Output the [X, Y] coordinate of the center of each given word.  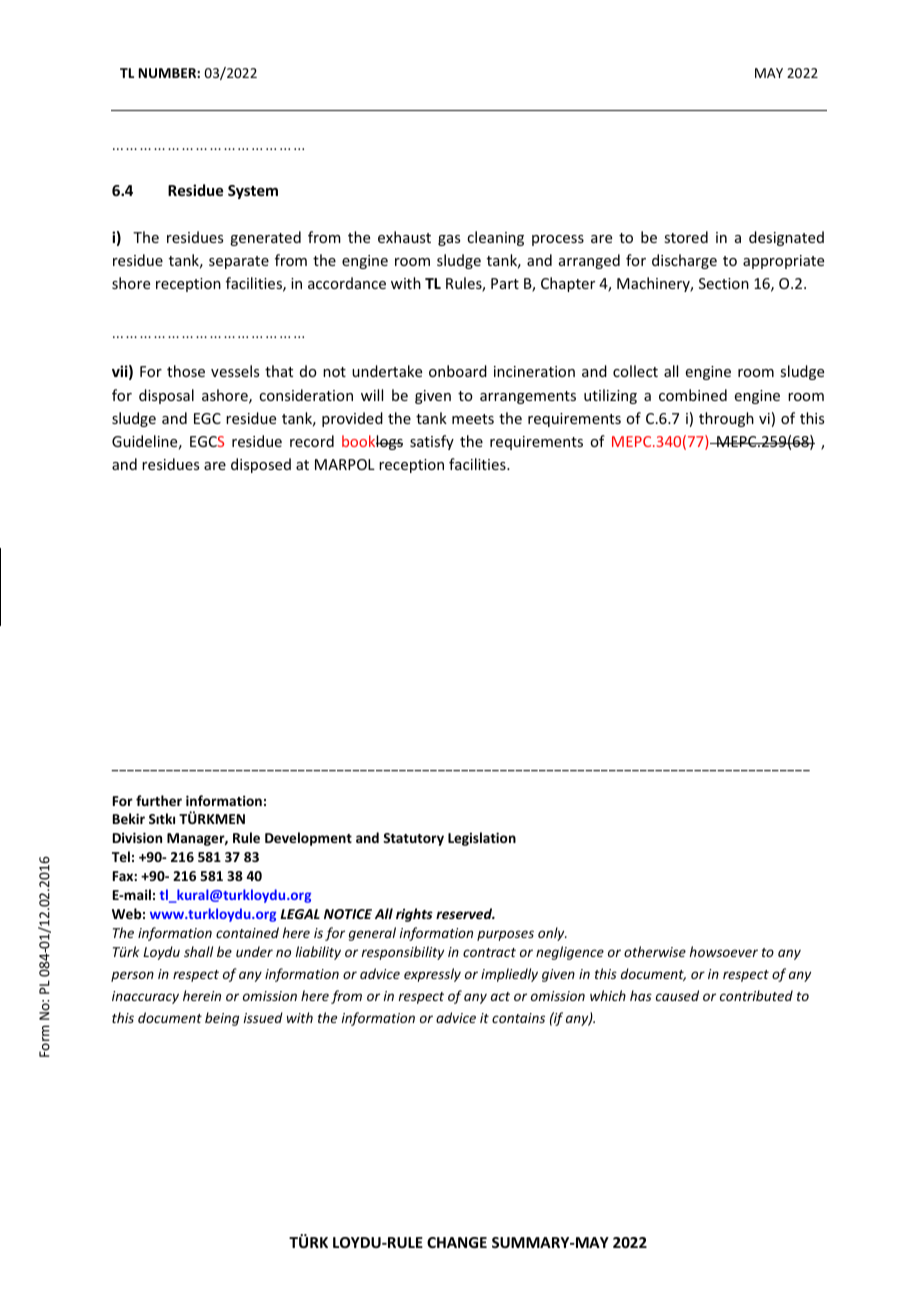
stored [686, 237]
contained [247, 932]
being [222, 1019]
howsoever [723, 951]
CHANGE [457, 1242]
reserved [465, 913]
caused [677, 995]
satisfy [432, 442]
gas [449, 240]
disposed [261, 465]
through [726, 419]
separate [239, 262]
